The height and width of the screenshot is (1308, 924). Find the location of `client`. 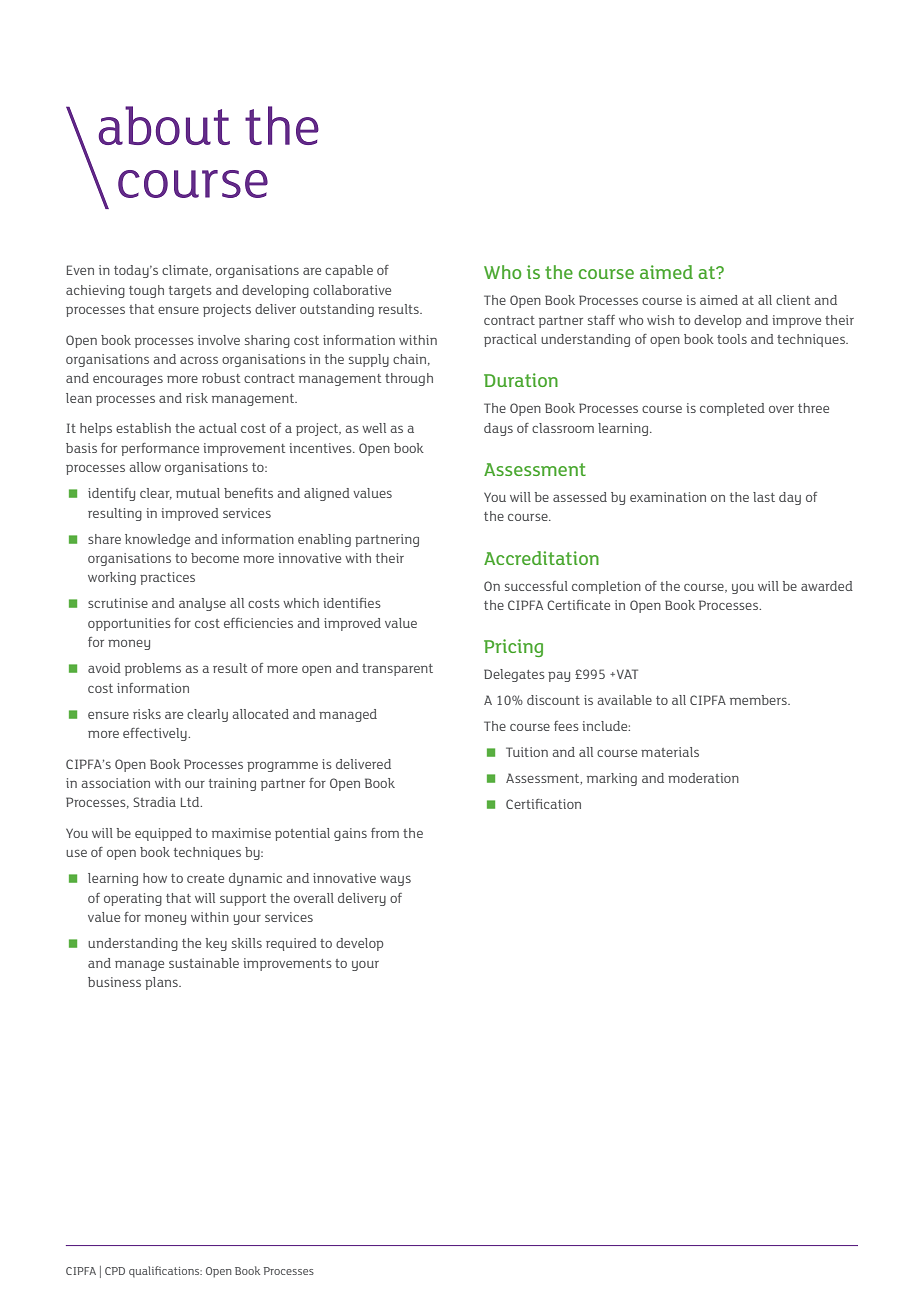

client is located at coordinates (793, 300).
